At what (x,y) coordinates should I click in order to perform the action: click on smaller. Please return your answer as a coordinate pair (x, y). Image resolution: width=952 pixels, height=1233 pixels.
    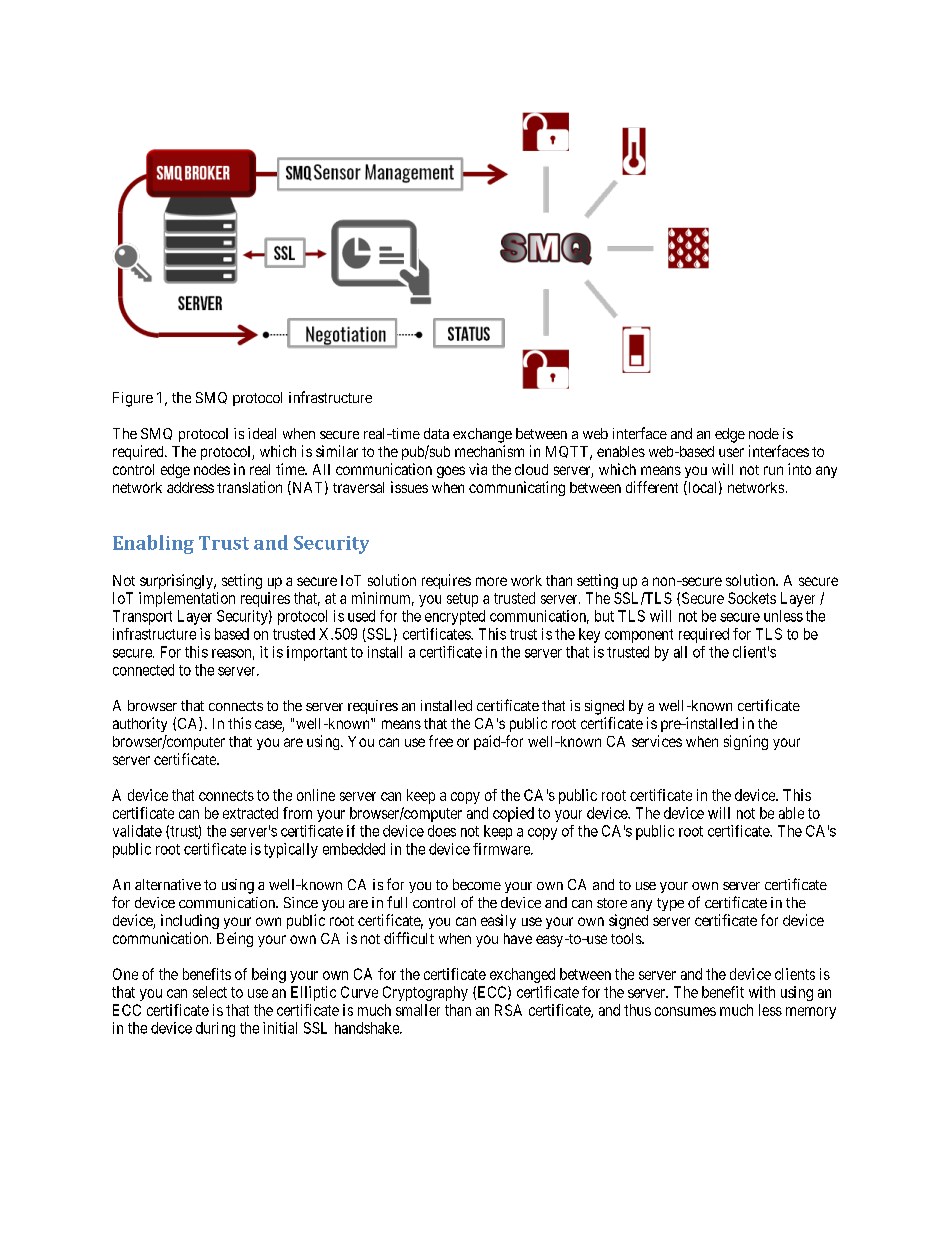
    Looking at the image, I should click on (418, 1010).
